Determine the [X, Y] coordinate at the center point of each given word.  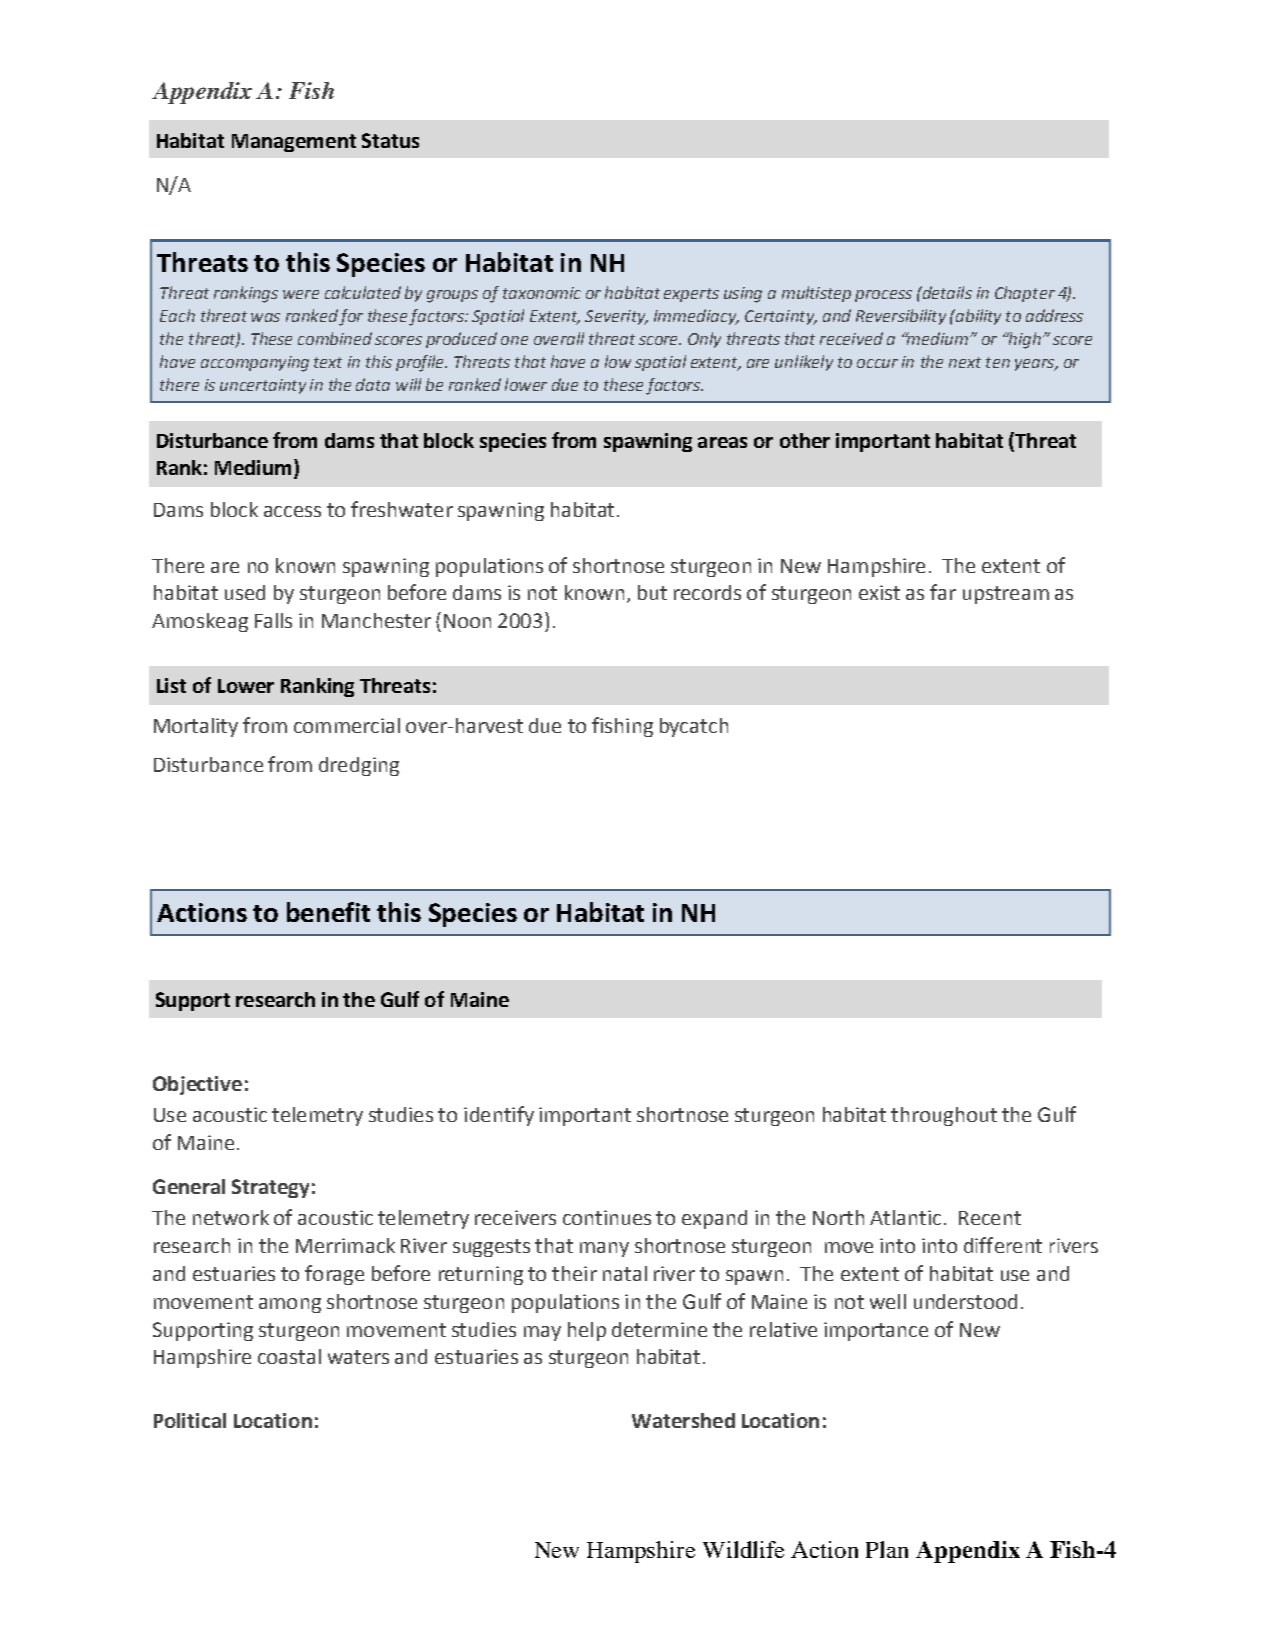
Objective [197, 1085]
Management [294, 143]
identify [499, 1116]
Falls [273, 620]
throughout [944, 1116]
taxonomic [542, 293]
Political [190, 1420]
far [943, 592]
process [883, 296]
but [652, 592]
